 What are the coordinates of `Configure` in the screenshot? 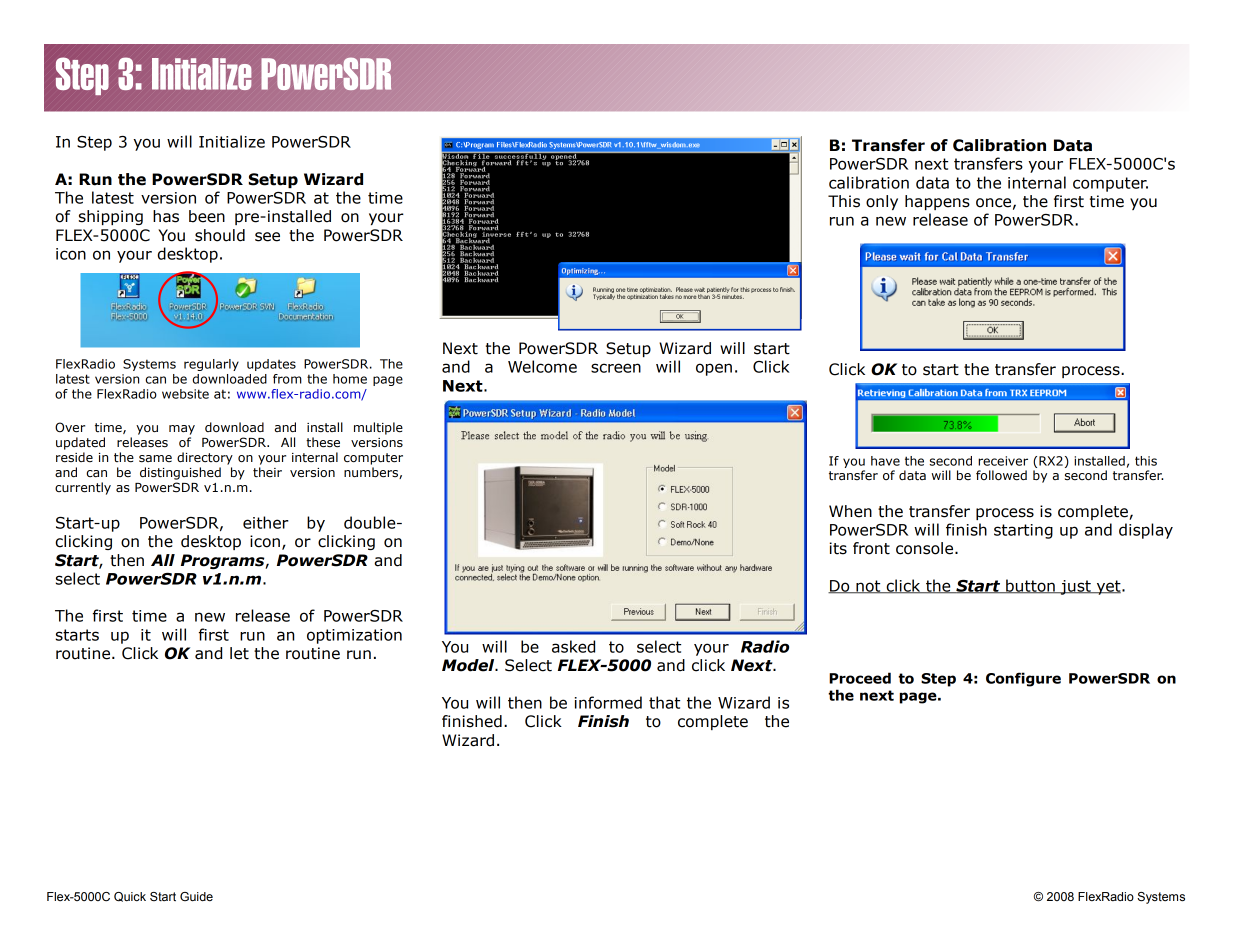 It's located at (1023, 679).
